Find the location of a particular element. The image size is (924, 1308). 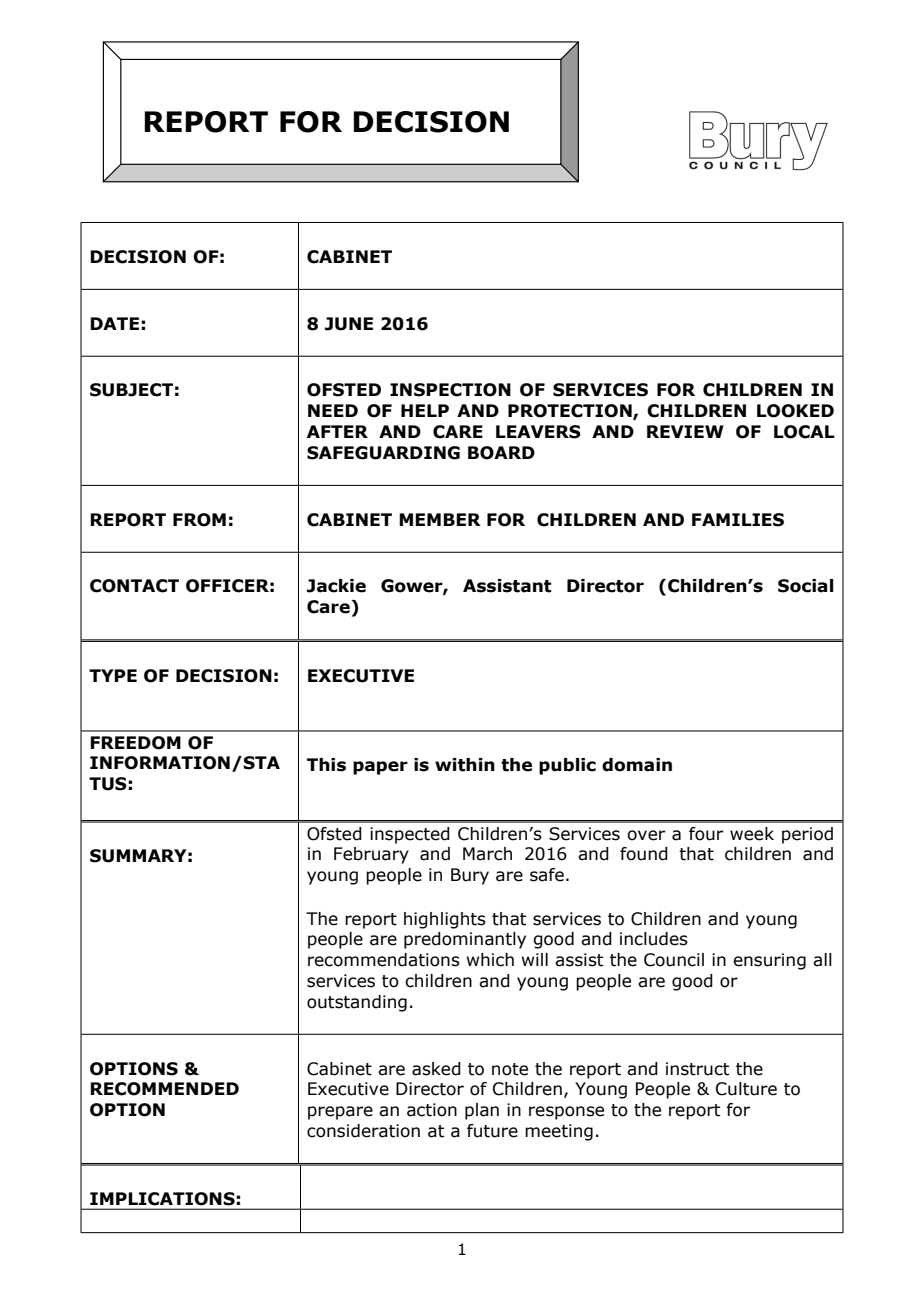

LOOKED is located at coordinates (795, 411).
